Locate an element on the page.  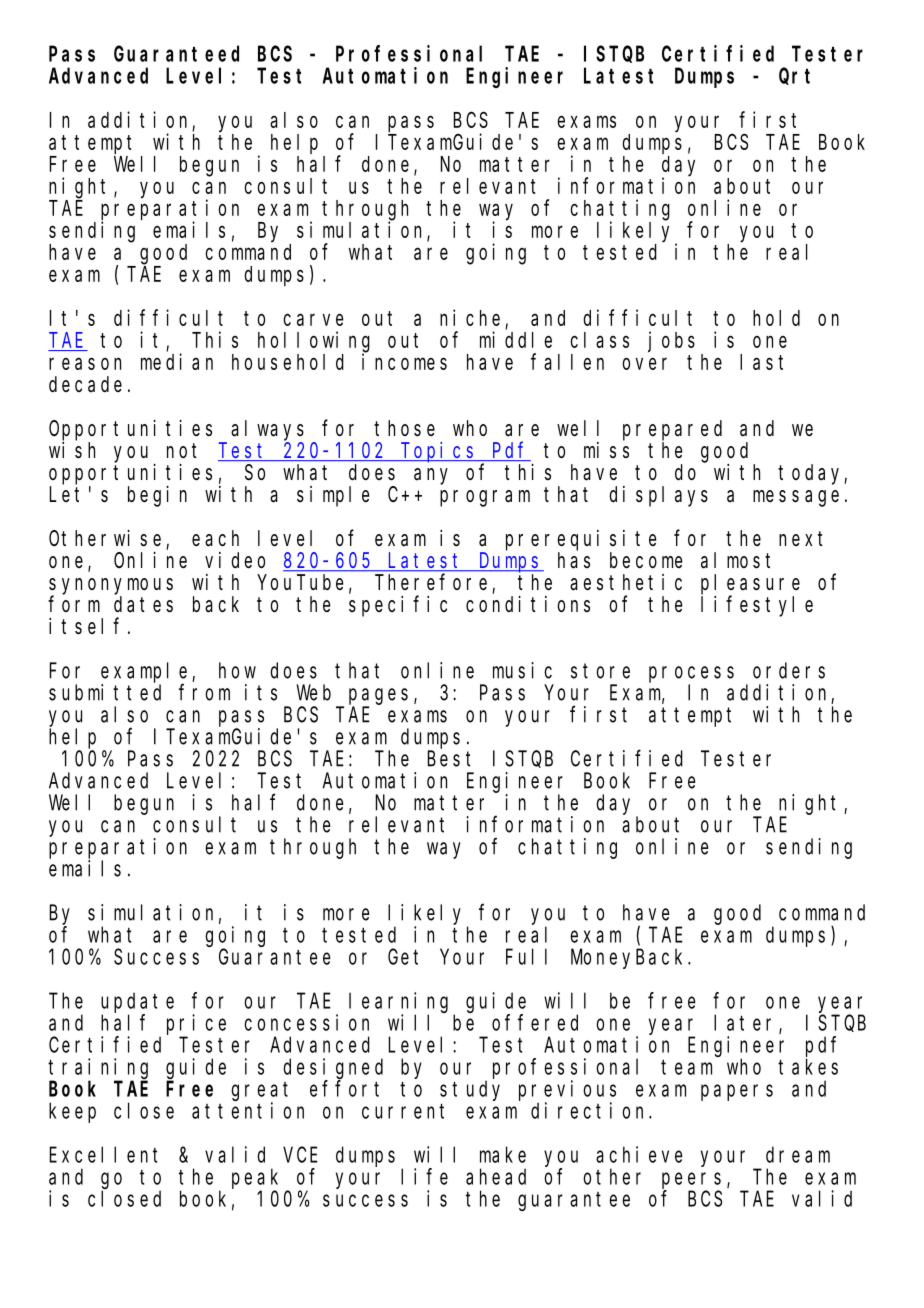
make is located at coordinates (503, 1154).
